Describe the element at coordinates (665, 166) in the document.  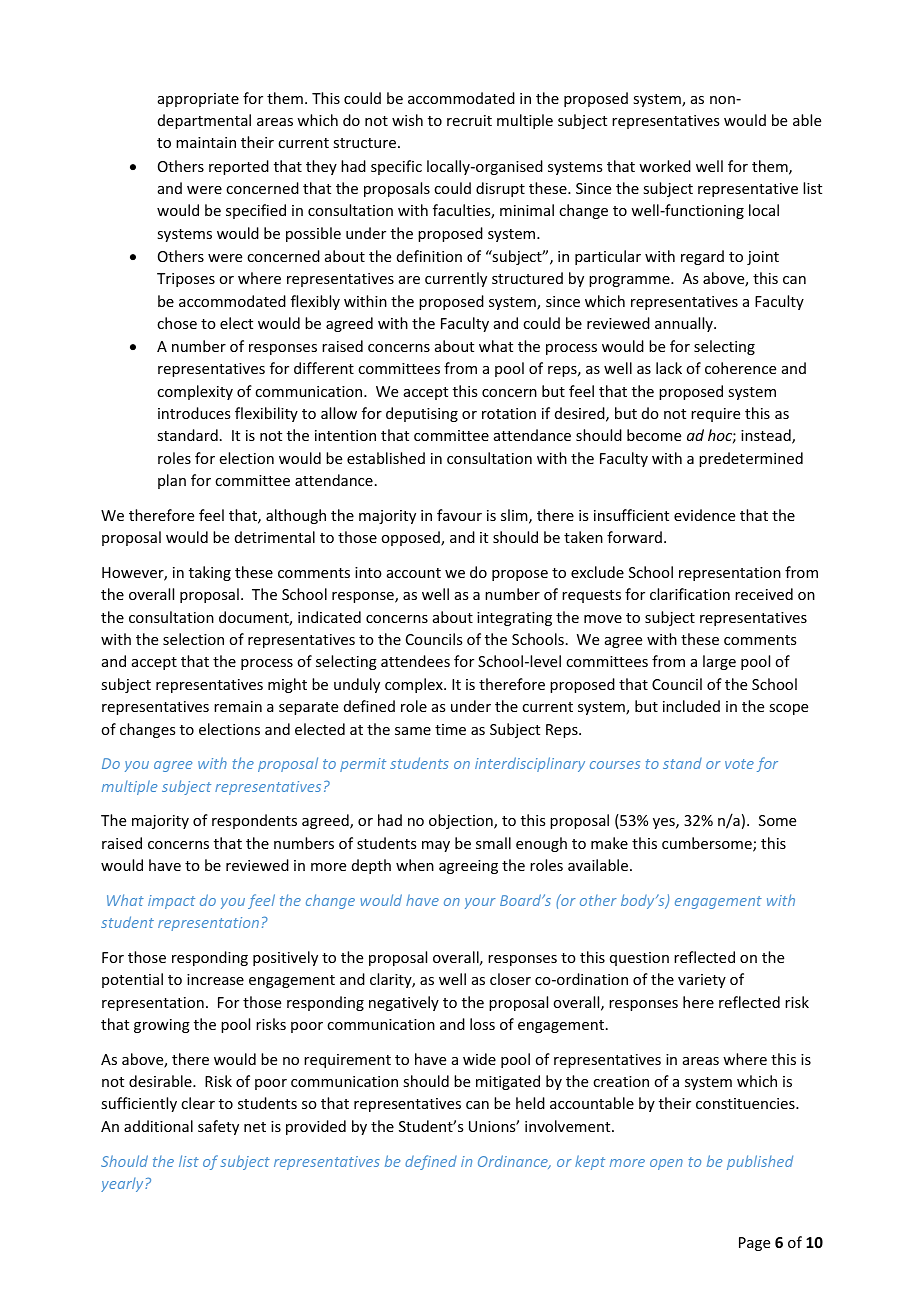
I see `worked` at that location.
